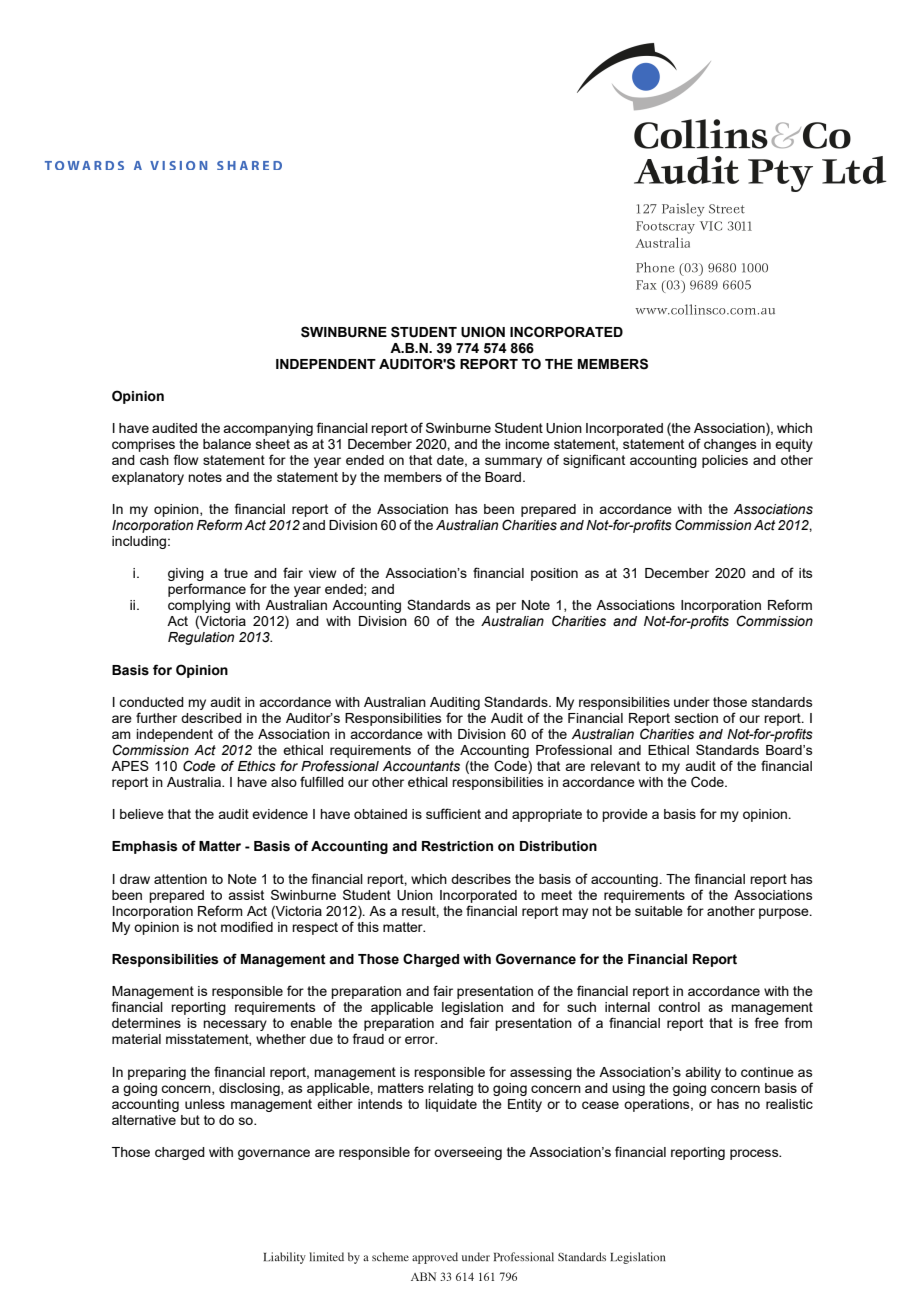 Image resolution: width=924 pixels, height=1308 pixels. Describe the element at coordinates (468, 1153) in the page. I see `overseeing` at that location.
